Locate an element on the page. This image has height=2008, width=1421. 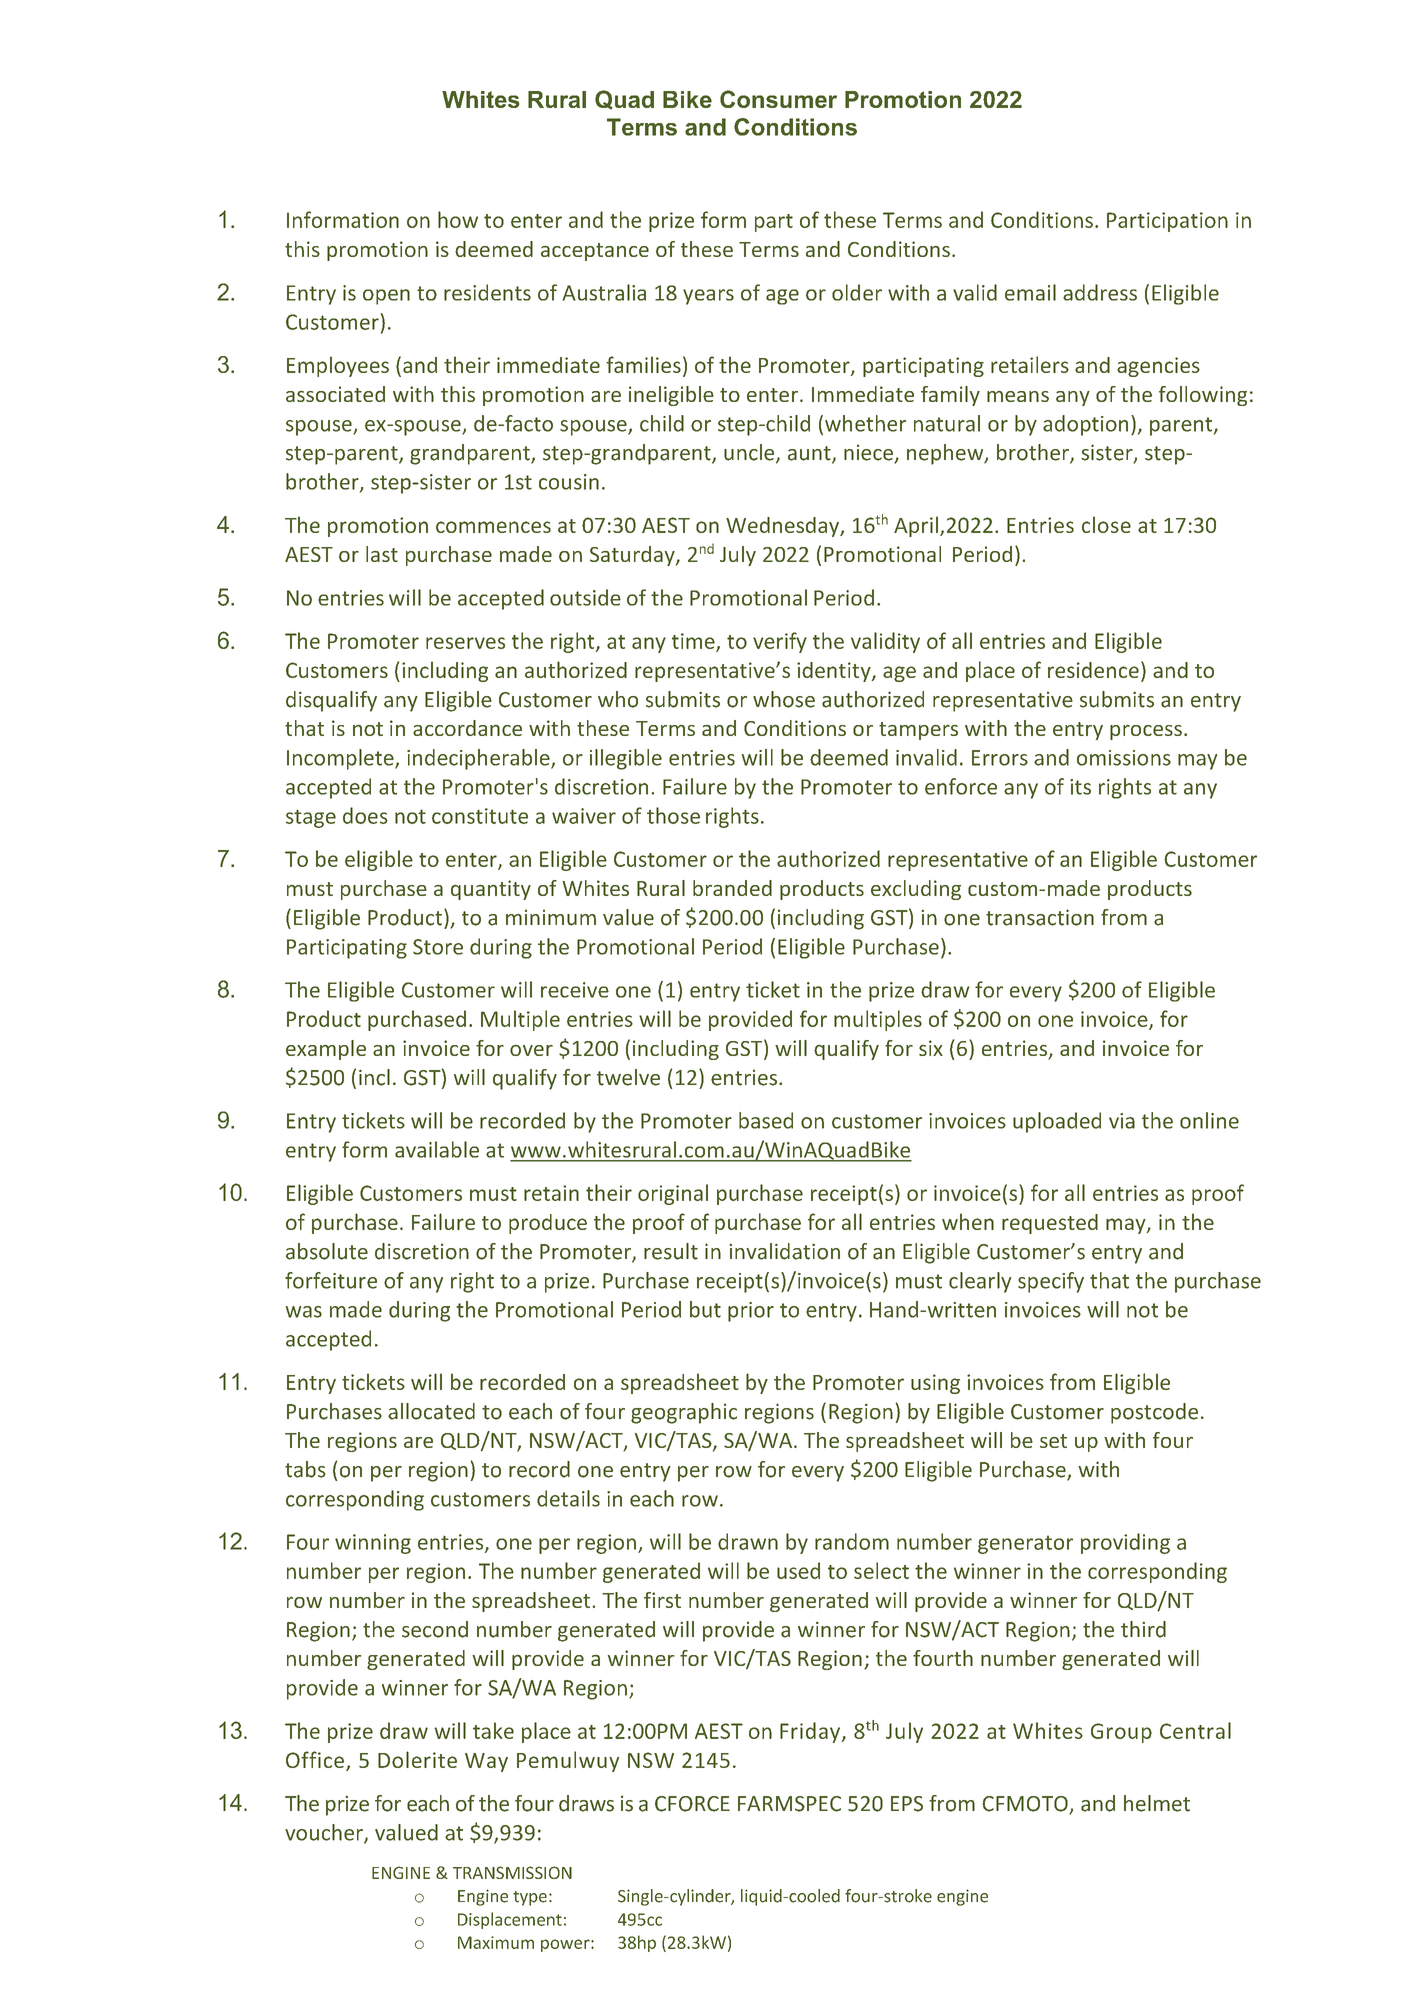
Group is located at coordinates (1121, 1733).
